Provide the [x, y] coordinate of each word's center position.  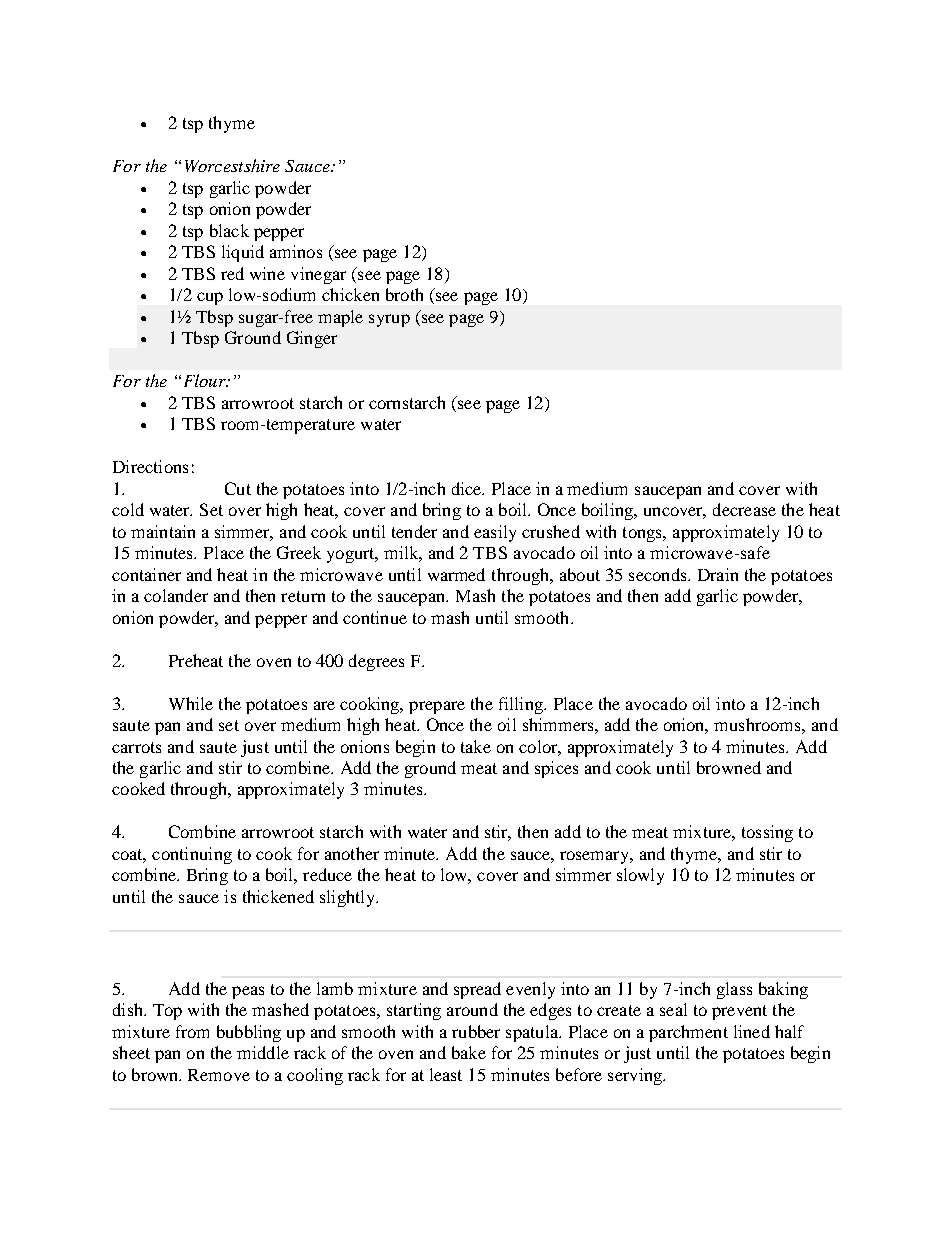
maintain [163, 531]
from [192, 1031]
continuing [192, 855]
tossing [767, 833]
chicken [350, 294]
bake [469, 1052]
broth [404, 294]
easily [495, 533]
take [476, 746]
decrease [744, 509]
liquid [243, 253]
